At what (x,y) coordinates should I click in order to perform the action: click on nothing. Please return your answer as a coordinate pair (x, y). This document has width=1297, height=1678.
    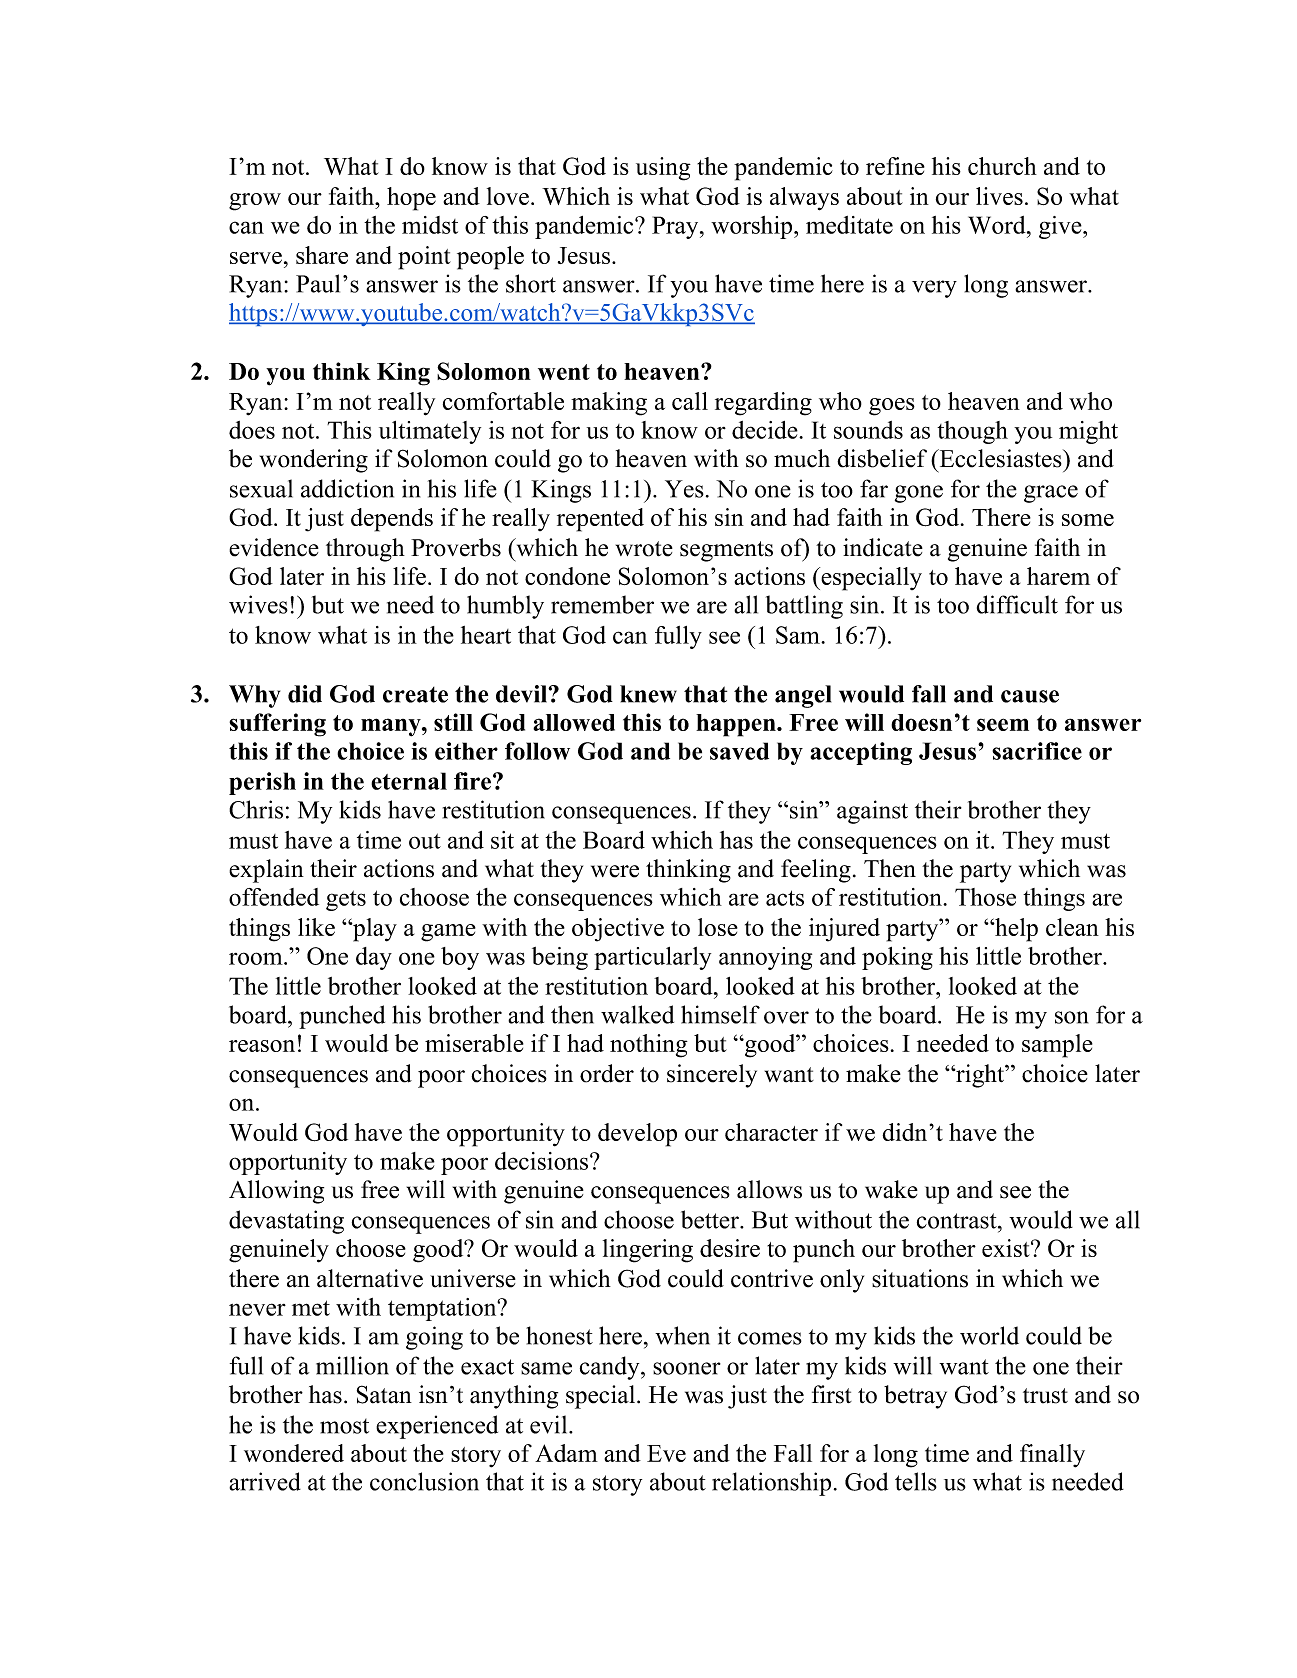
    Looking at the image, I should click on (649, 1046).
